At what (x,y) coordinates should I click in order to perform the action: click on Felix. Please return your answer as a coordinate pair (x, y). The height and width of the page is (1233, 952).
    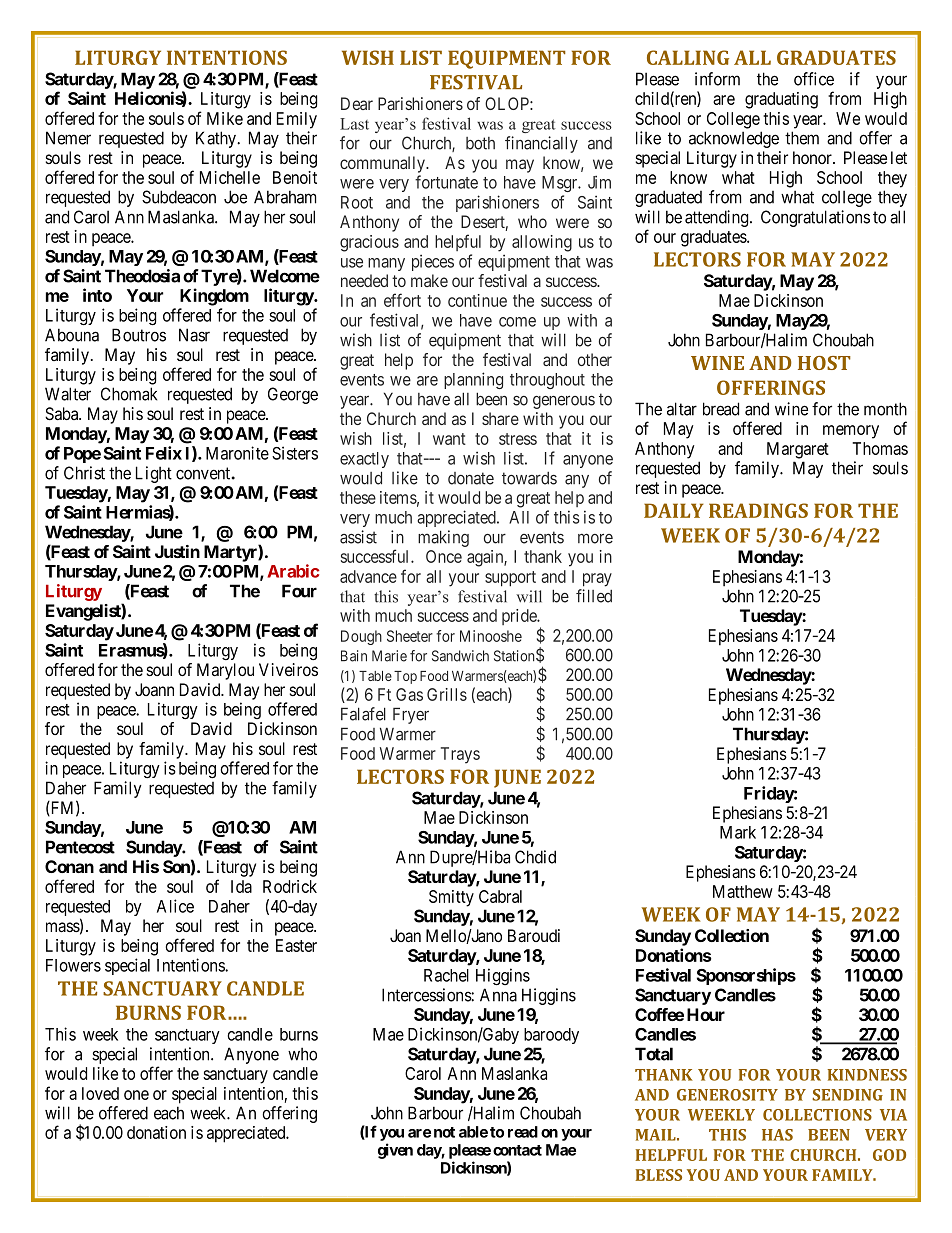
    Looking at the image, I should click on (164, 453).
